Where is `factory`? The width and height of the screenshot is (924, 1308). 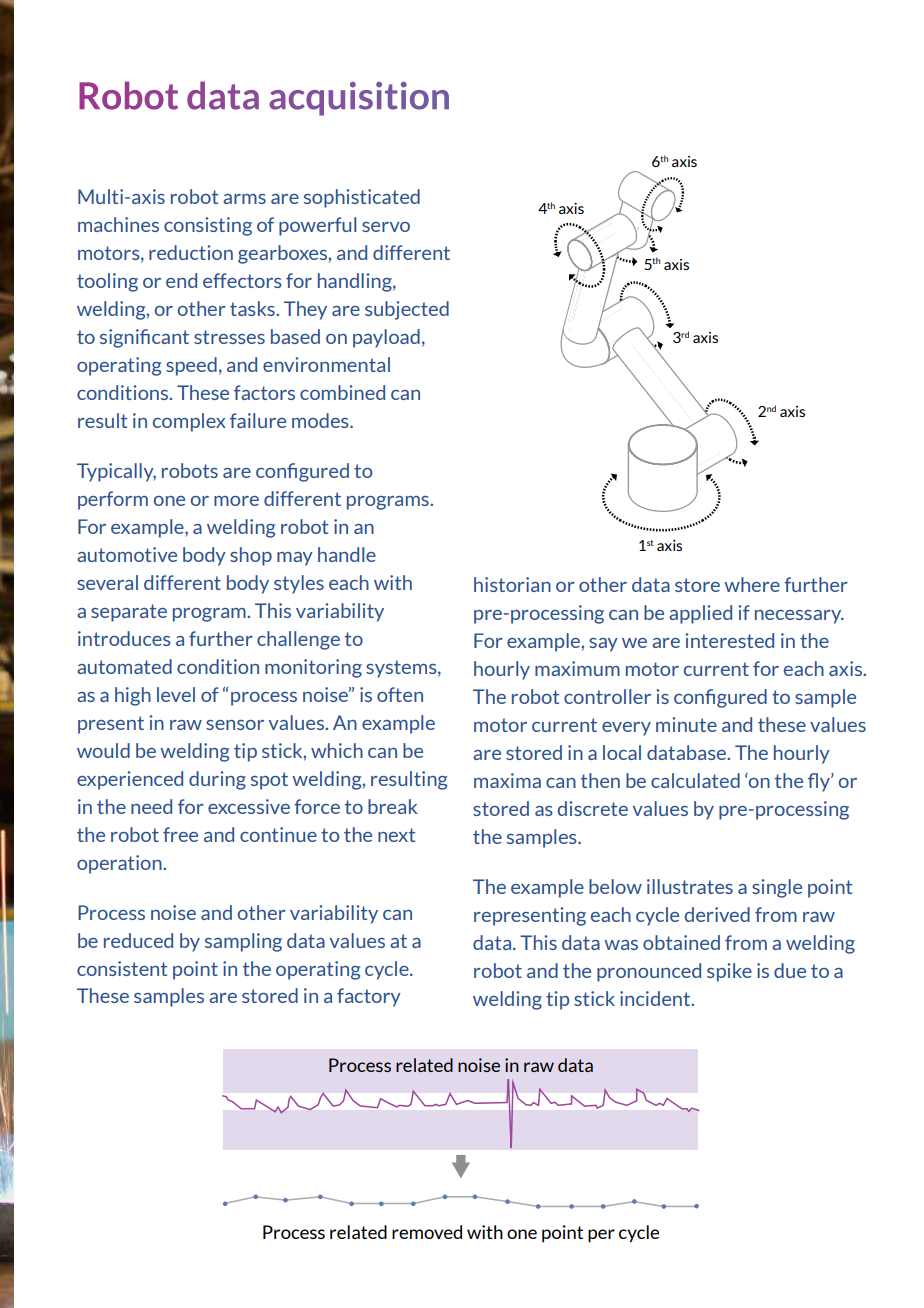 factory is located at coordinates (369, 997).
